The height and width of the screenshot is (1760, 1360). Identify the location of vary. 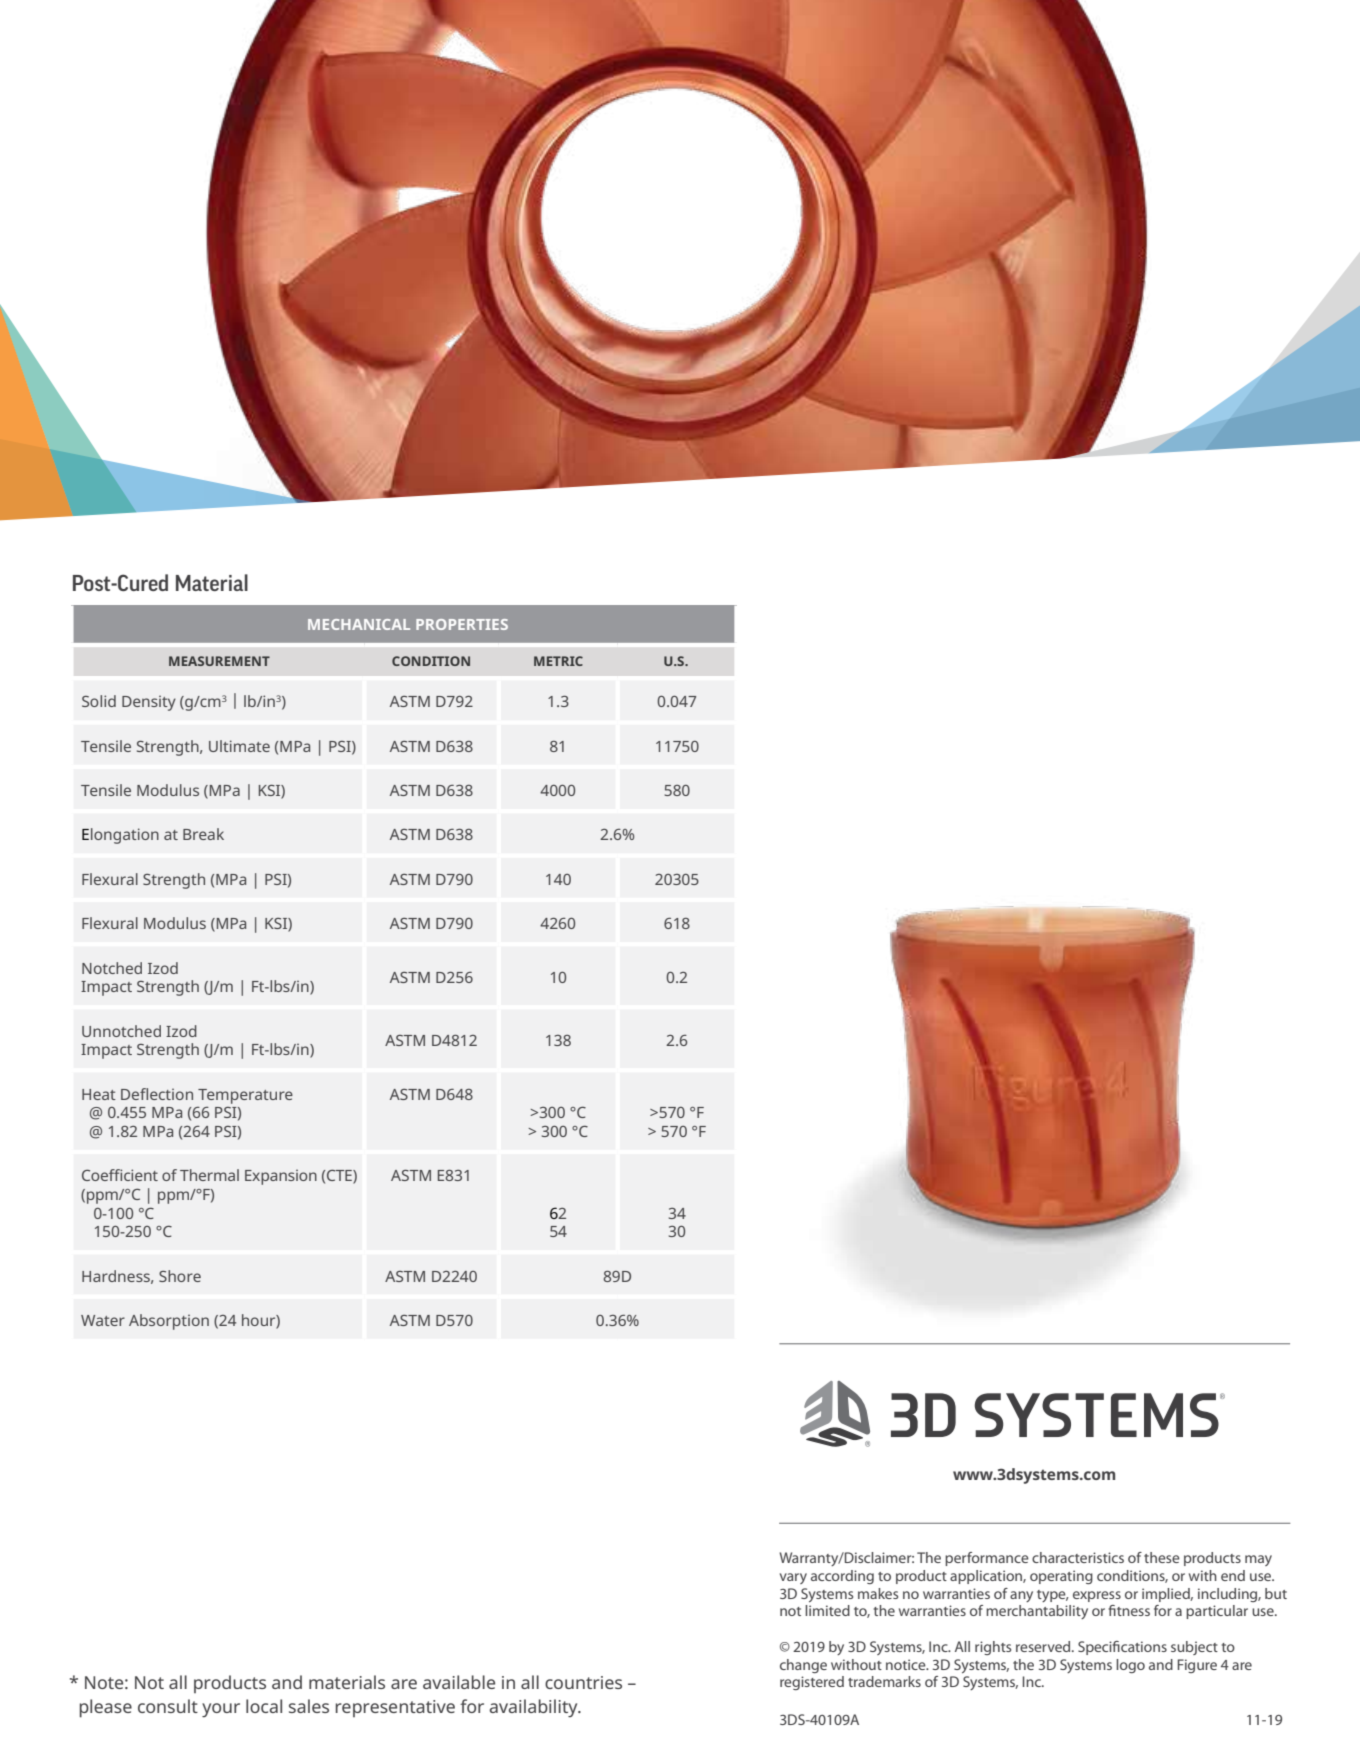
(793, 1578).
